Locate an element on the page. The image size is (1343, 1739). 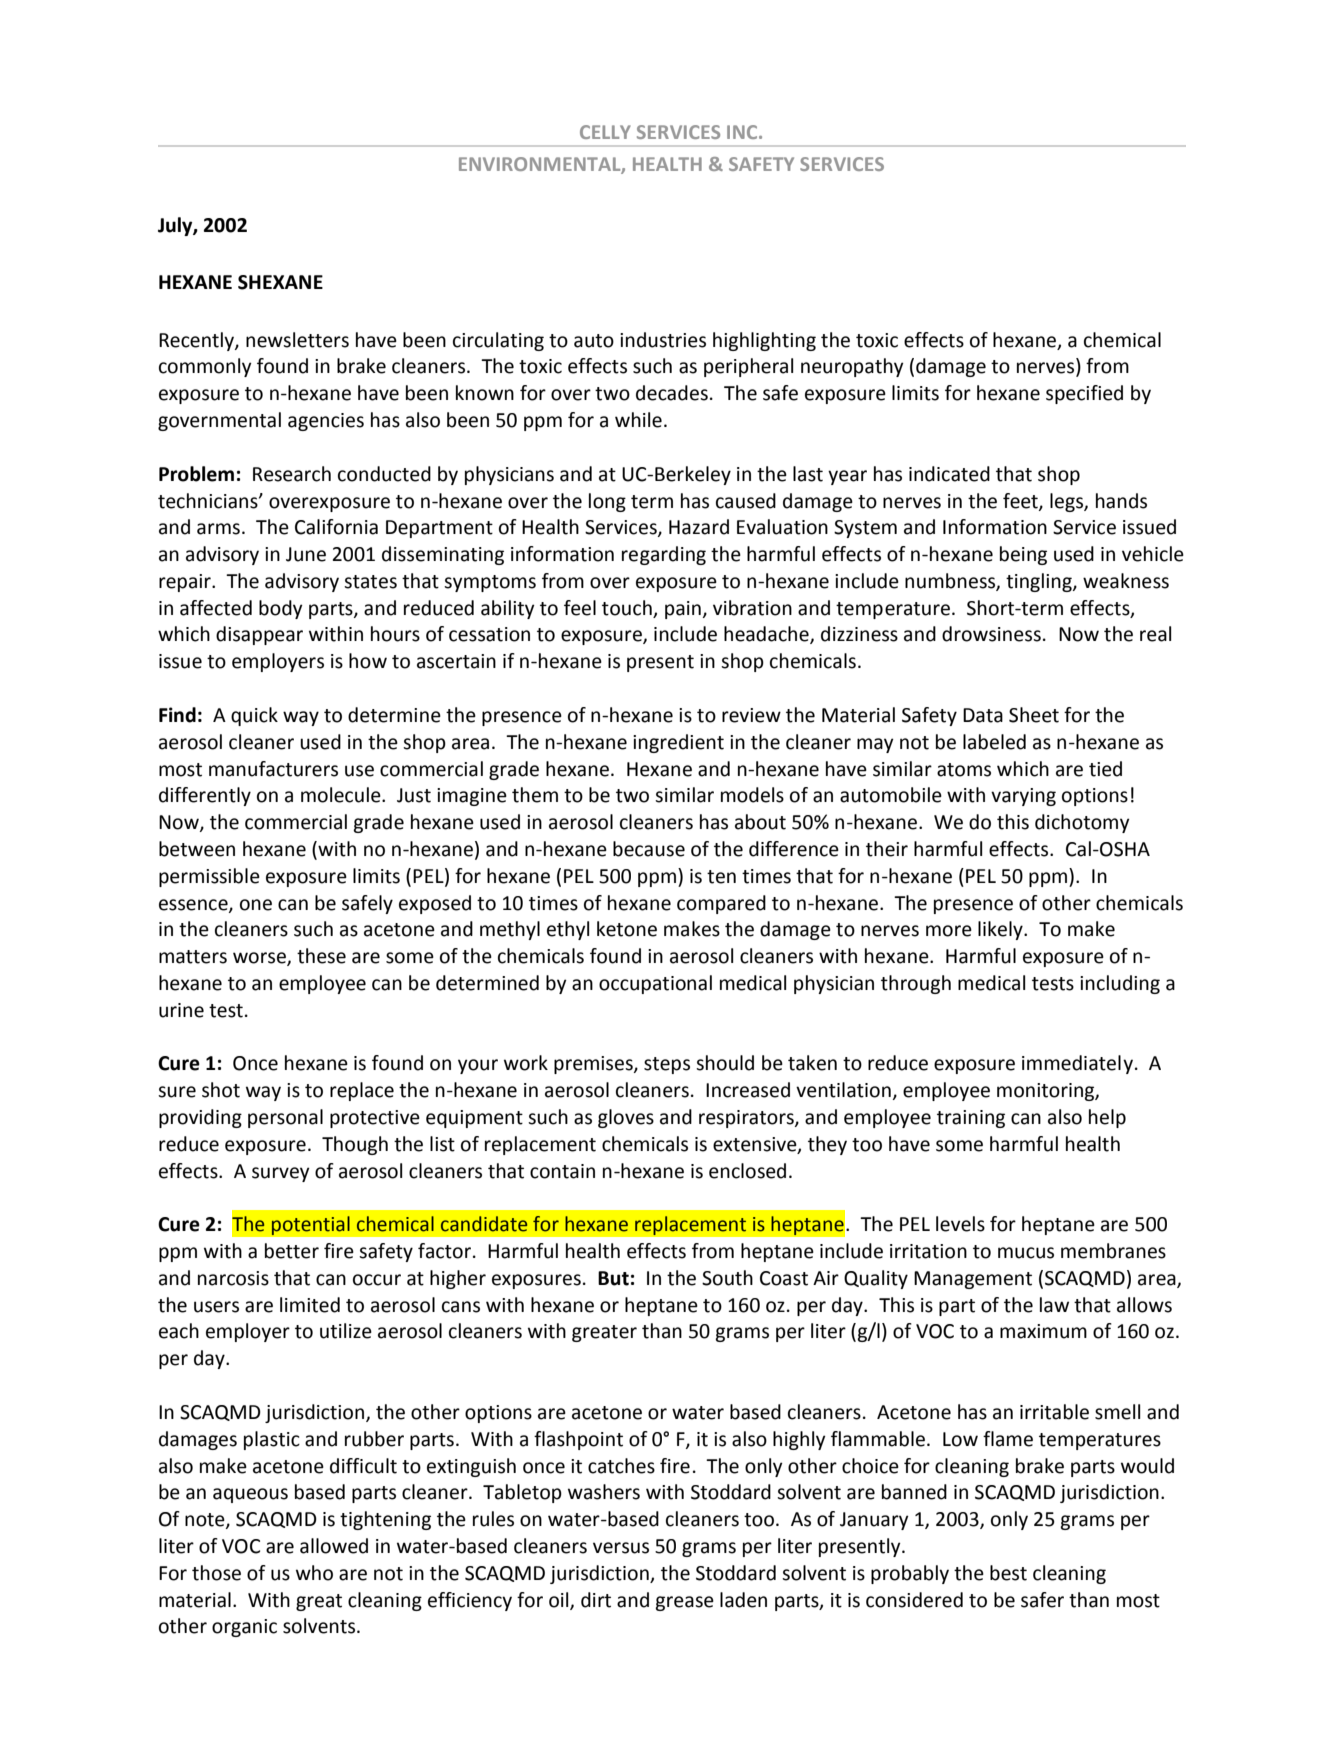
survey is located at coordinates (281, 1174).
